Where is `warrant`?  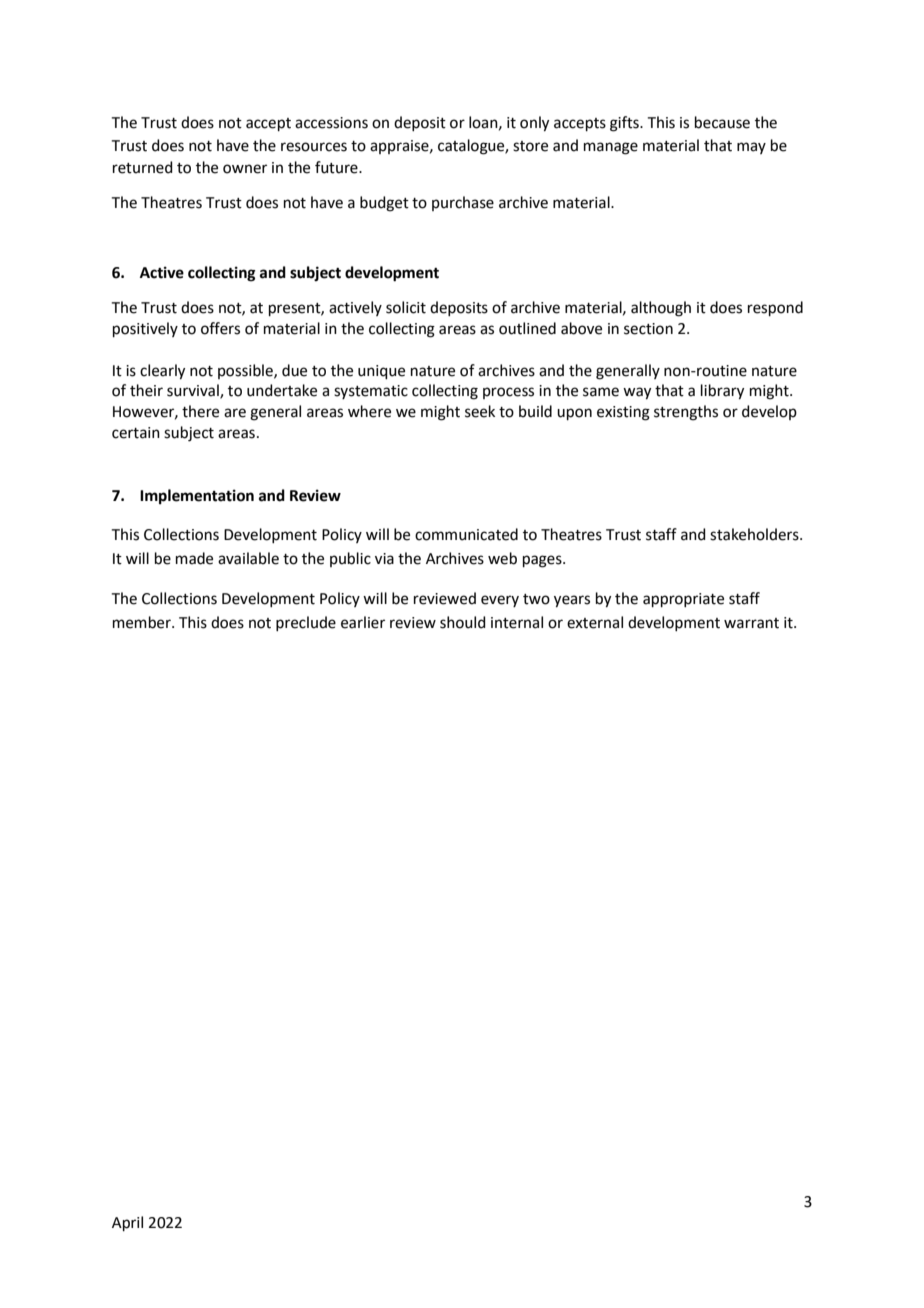
warrant is located at coordinates (751, 623).
